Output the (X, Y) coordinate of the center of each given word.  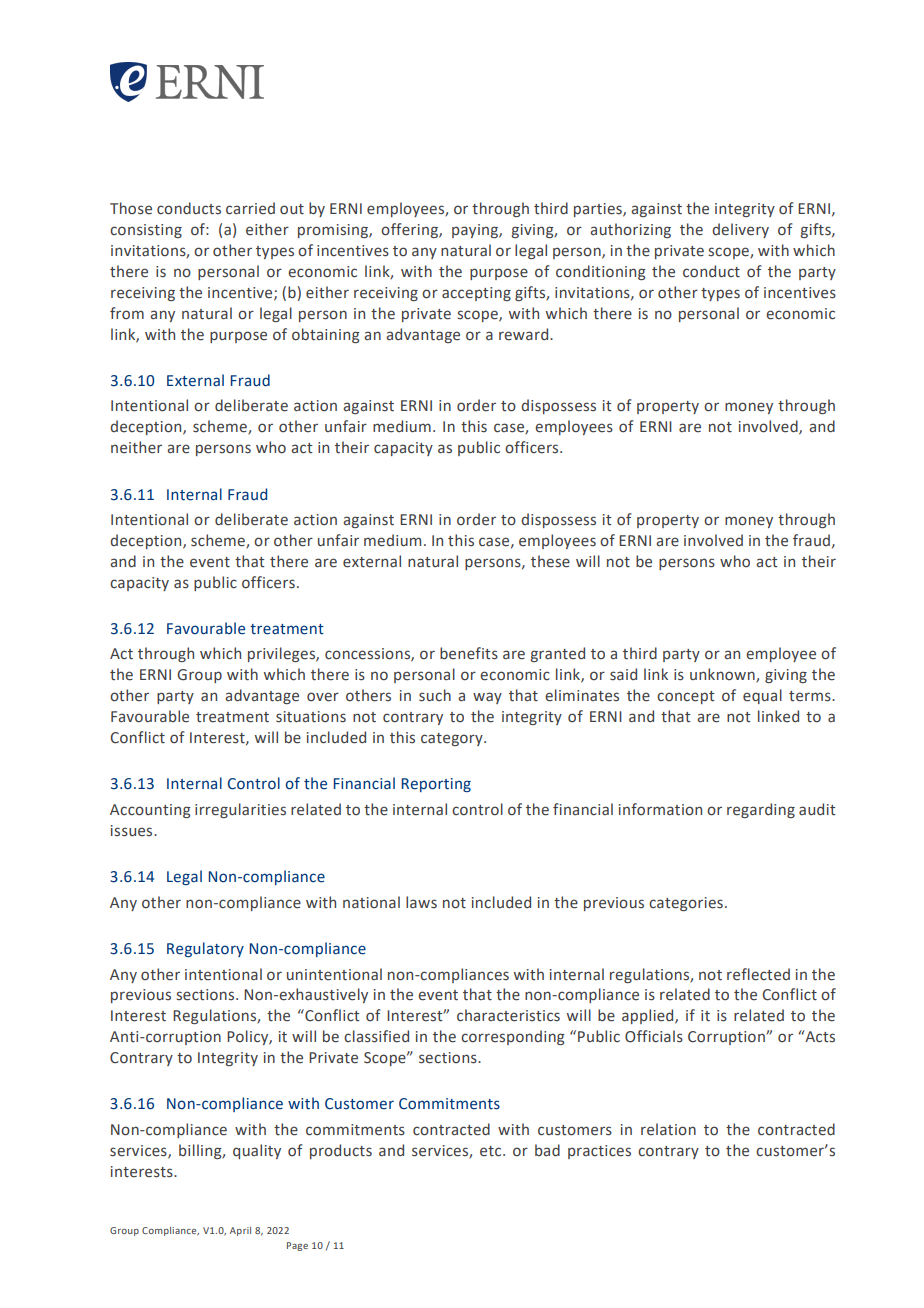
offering (410, 230)
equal (762, 696)
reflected (758, 974)
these (550, 561)
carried (250, 208)
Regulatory (205, 949)
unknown (723, 675)
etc (492, 1151)
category (453, 739)
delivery (740, 230)
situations (311, 717)
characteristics (508, 1015)
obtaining (326, 335)
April (240, 1231)
